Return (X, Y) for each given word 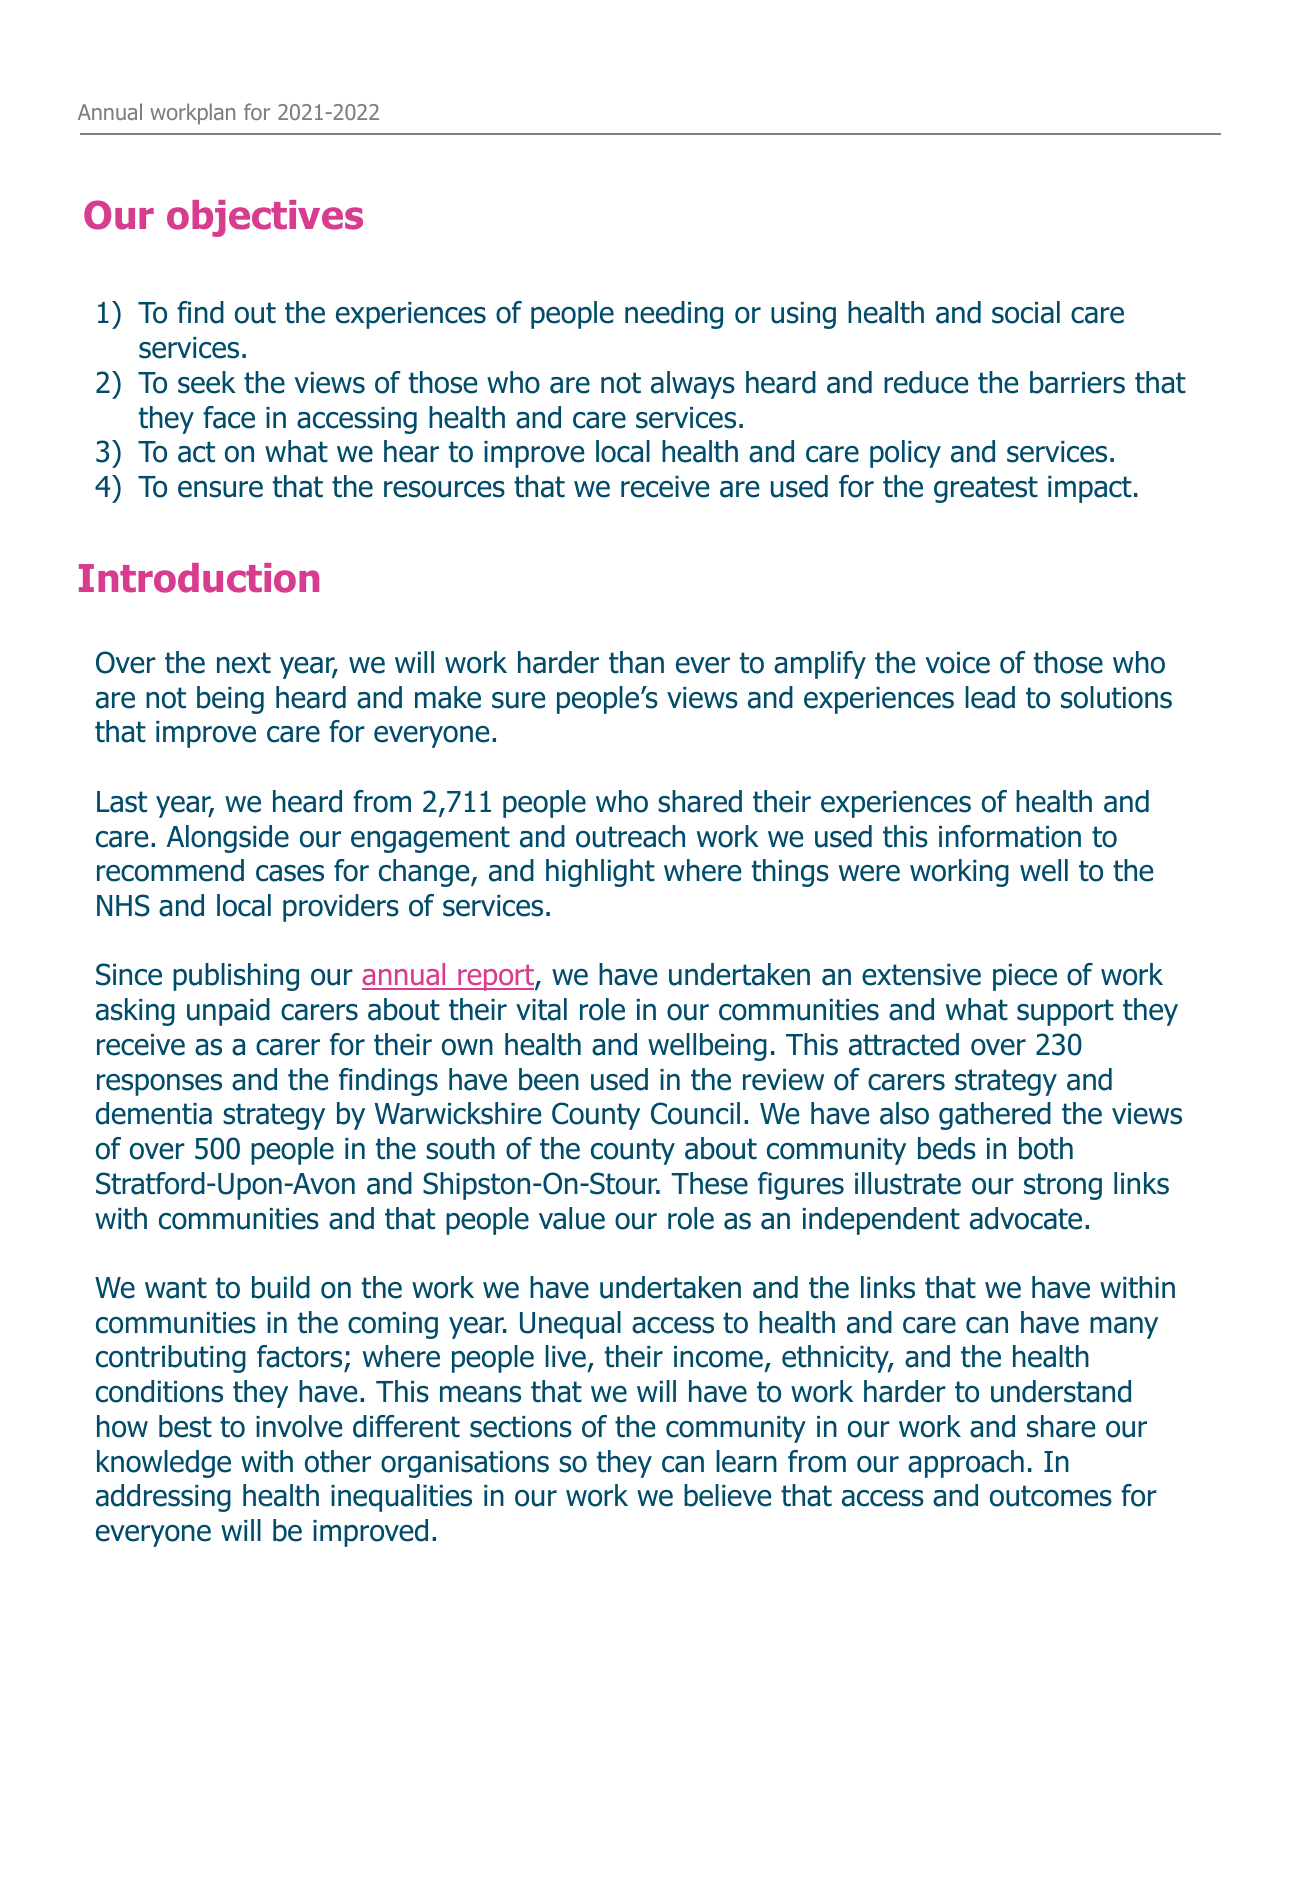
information (1010, 836)
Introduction (199, 578)
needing (674, 315)
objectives (265, 218)
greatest (986, 489)
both (1046, 1148)
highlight (600, 873)
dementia (154, 1113)
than (636, 662)
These (709, 1183)
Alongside (228, 839)
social (1026, 312)
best (185, 1426)
